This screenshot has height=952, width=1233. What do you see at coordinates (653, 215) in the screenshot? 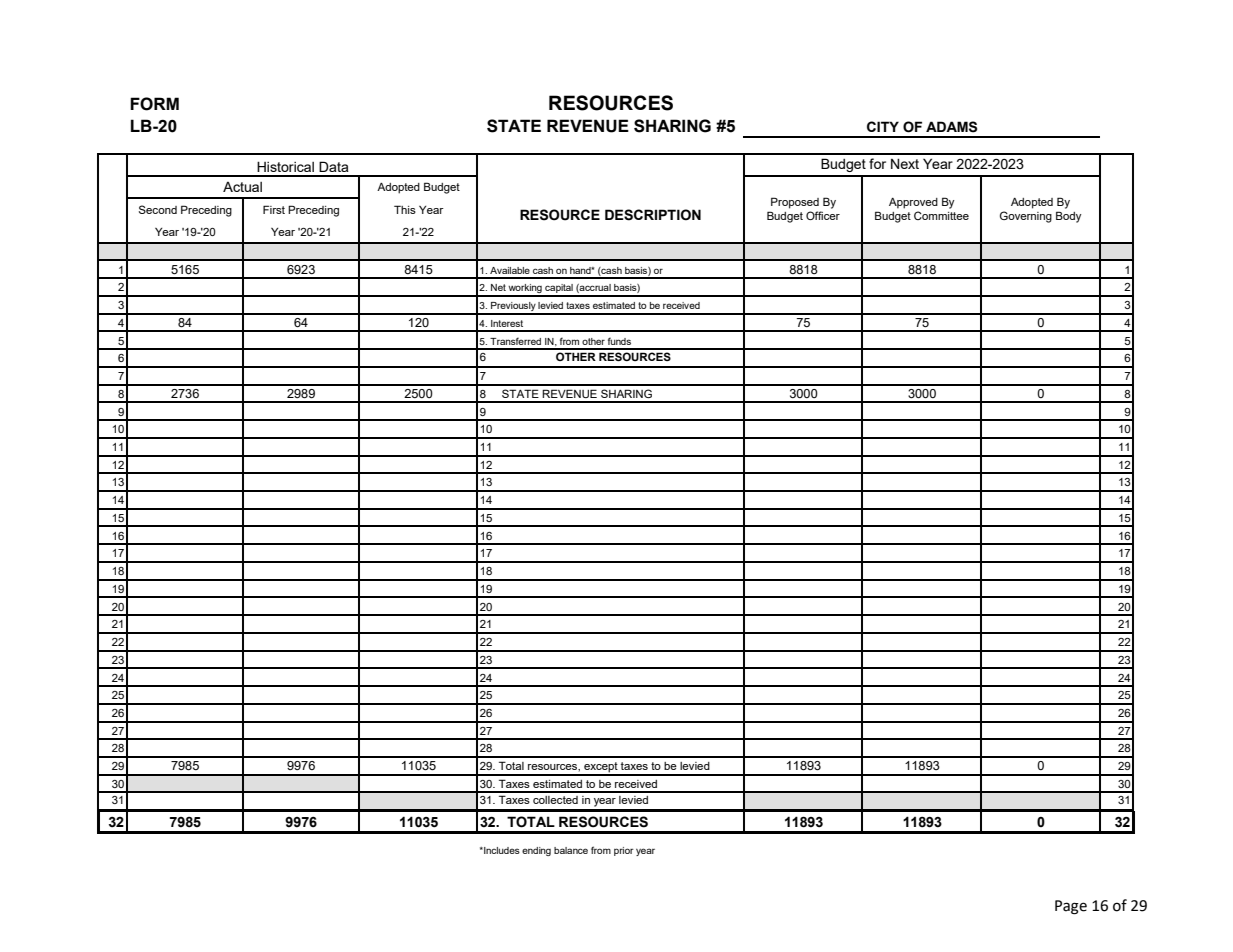
I see `DESCRIPTION` at bounding box center [653, 215].
